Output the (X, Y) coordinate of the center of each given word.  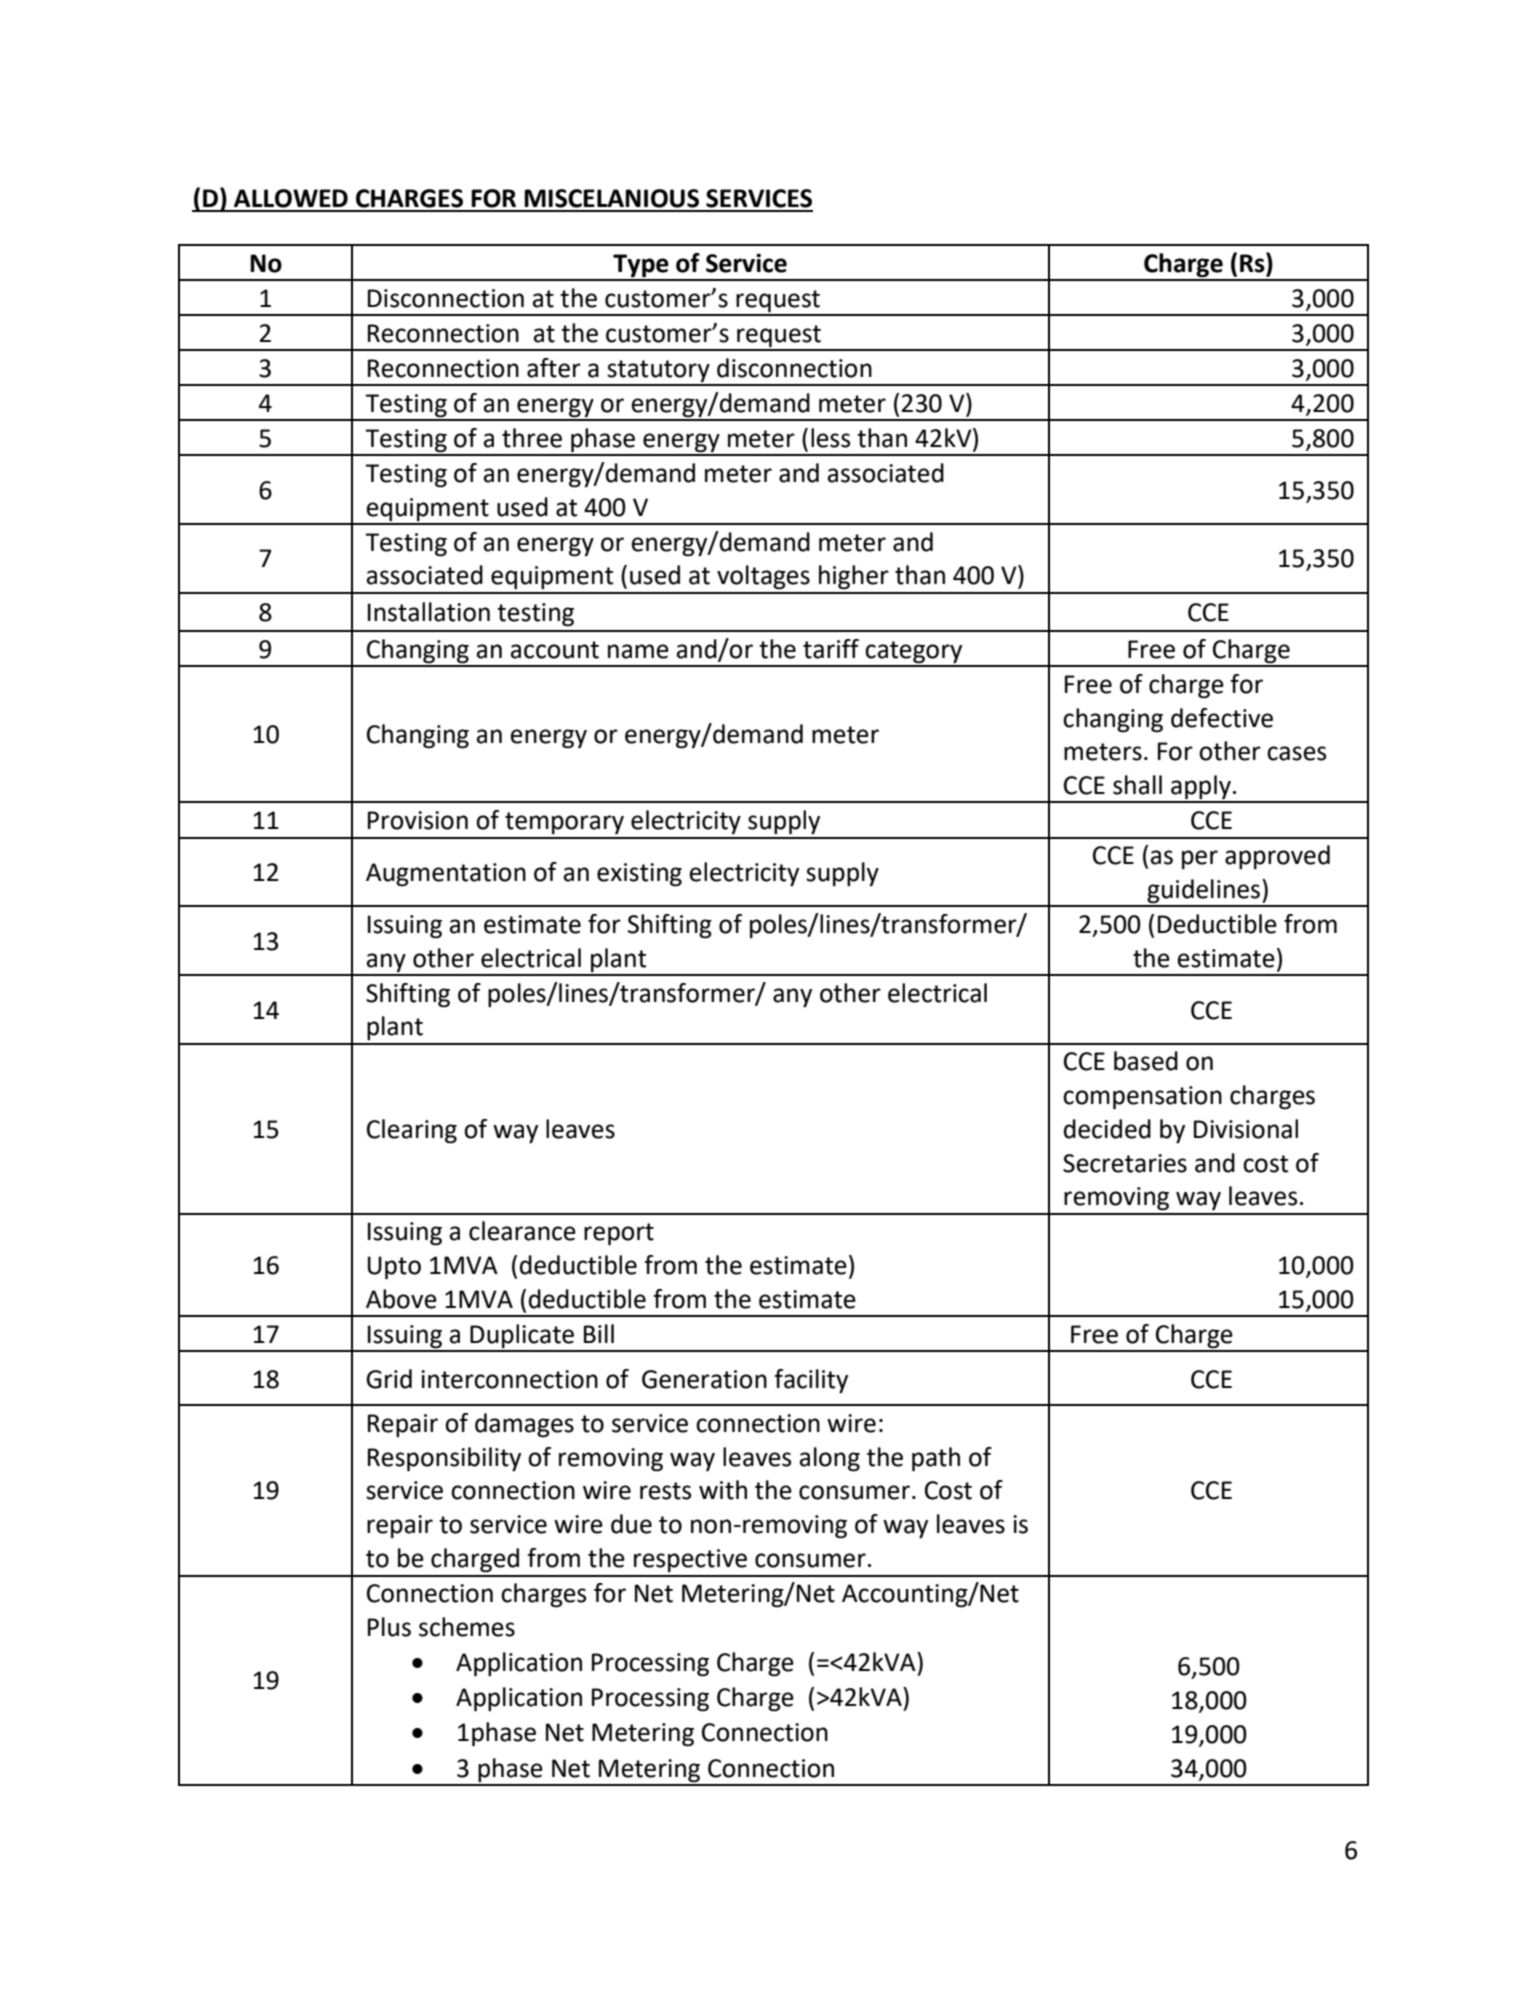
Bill (599, 1333)
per (1200, 860)
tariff (831, 649)
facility (811, 1381)
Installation (429, 612)
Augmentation (446, 875)
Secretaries (1125, 1163)
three (532, 438)
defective (1222, 718)
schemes (467, 1627)
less (830, 438)
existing (639, 875)
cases (1296, 753)
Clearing (412, 1131)
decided (1107, 1129)
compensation (1142, 1098)
